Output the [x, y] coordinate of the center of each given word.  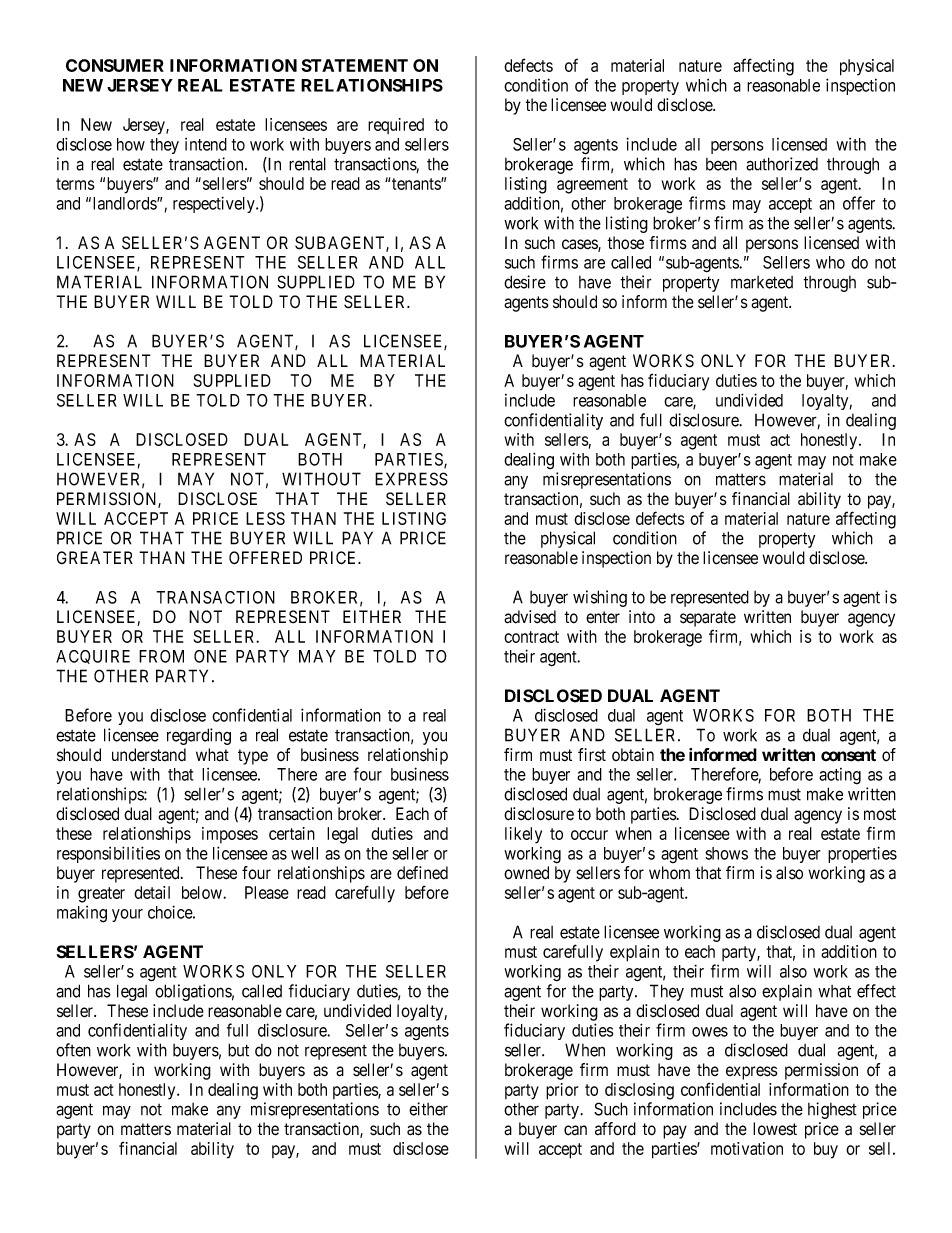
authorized [782, 164]
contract [531, 637]
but [238, 1050]
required [396, 126]
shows [726, 853]
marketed [762, 282]
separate [708, 619]
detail [152, 892]
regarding [199, 736]
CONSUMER [115, 65]
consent [848, 755]
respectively [215, 204]
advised [530, 617]
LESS [265, 518]
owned [526, 873]
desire [525, 282]
